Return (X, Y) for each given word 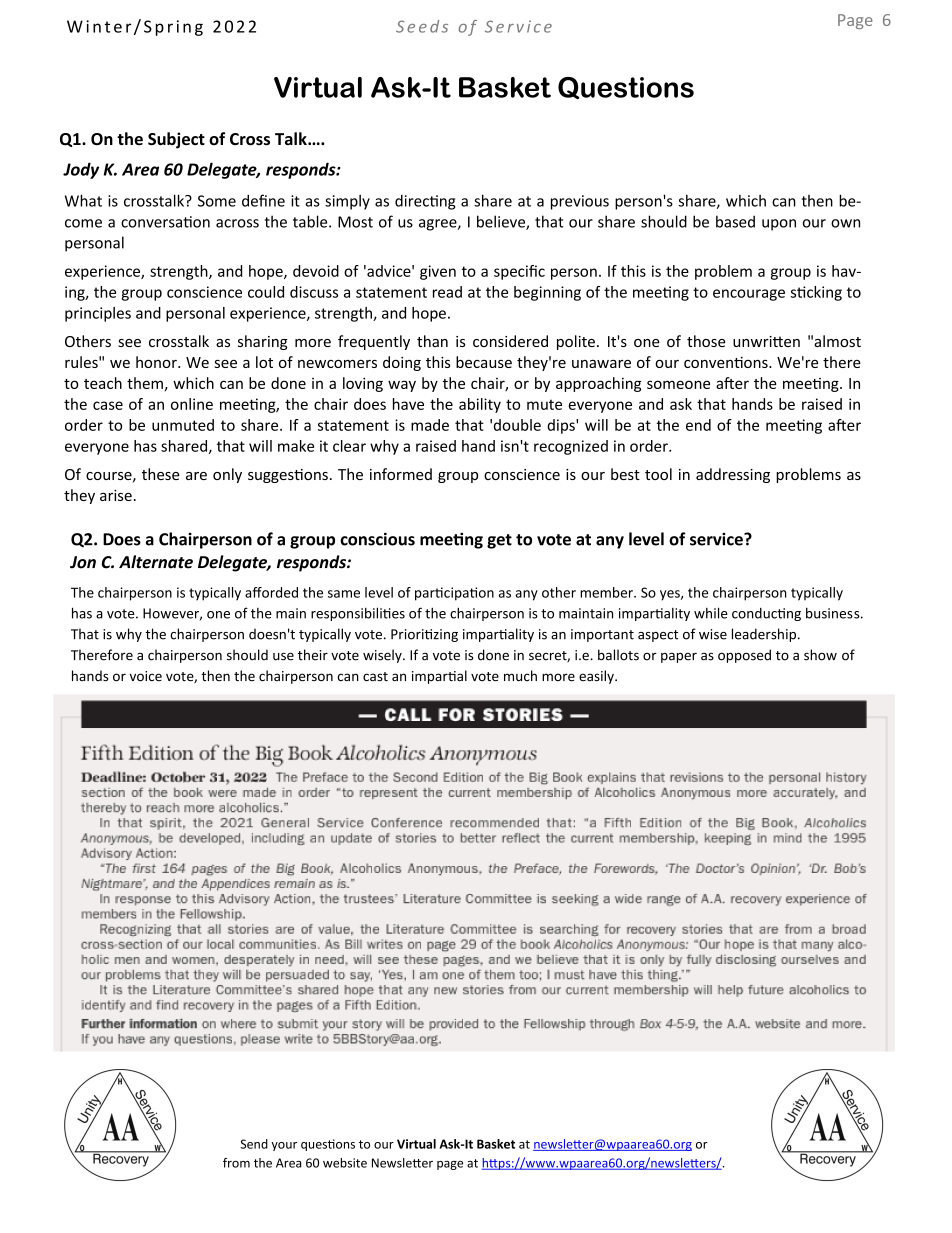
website (345, 1163)
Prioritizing (424, 635)
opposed (744, 656)
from (236, 1163)
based (735, 221)
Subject (176, 140)
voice (146, 676)
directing (425, 202)
